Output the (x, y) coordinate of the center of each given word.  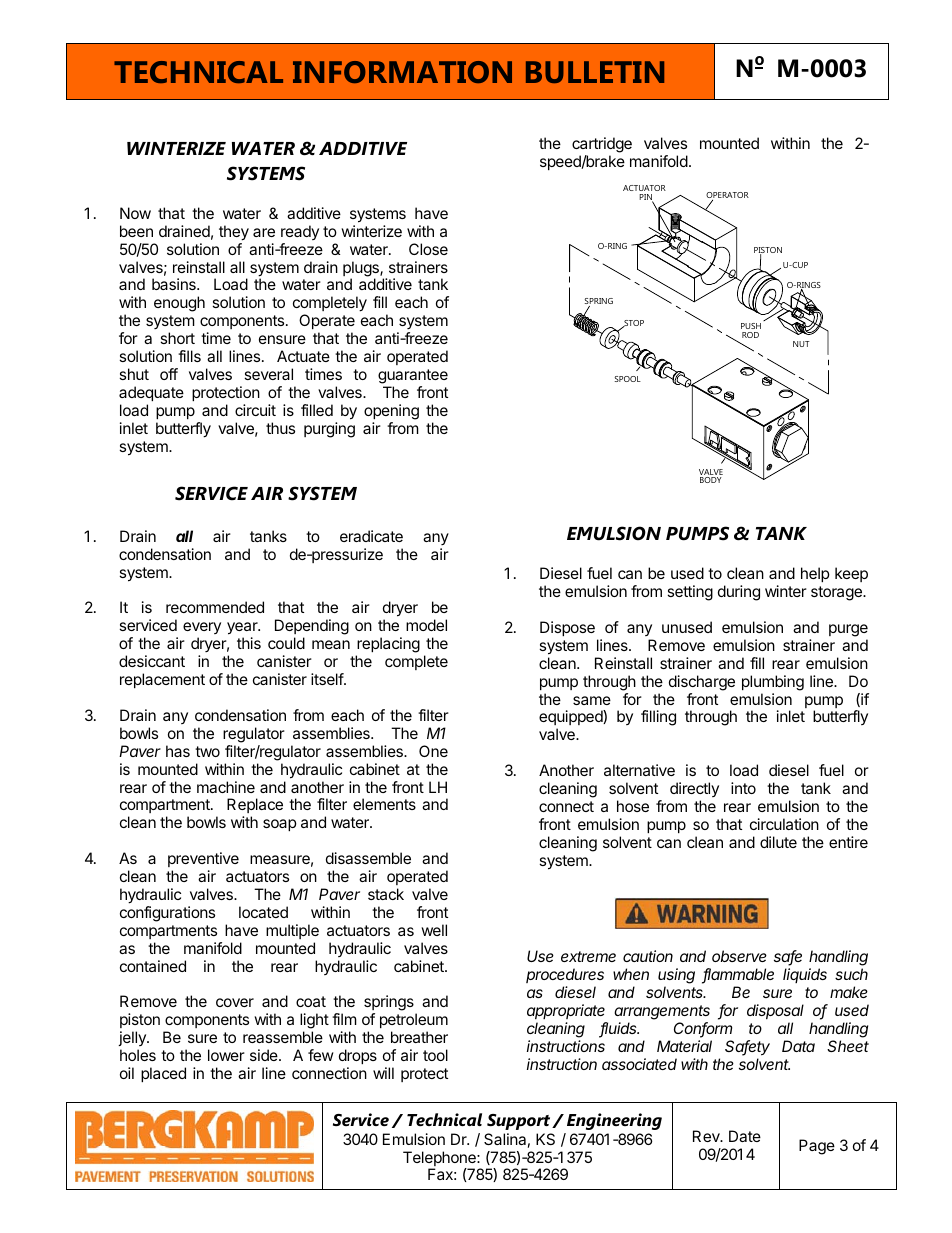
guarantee (413, 376)
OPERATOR (727, 196)
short (177, 338)
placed (163, 1074)
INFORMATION (402, 72)
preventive (203, 859)
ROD (750, 335)
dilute (778, 842)
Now (135, 213)
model (426, 625)
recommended (215, 607)
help (815, 574)
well (434, 930)
